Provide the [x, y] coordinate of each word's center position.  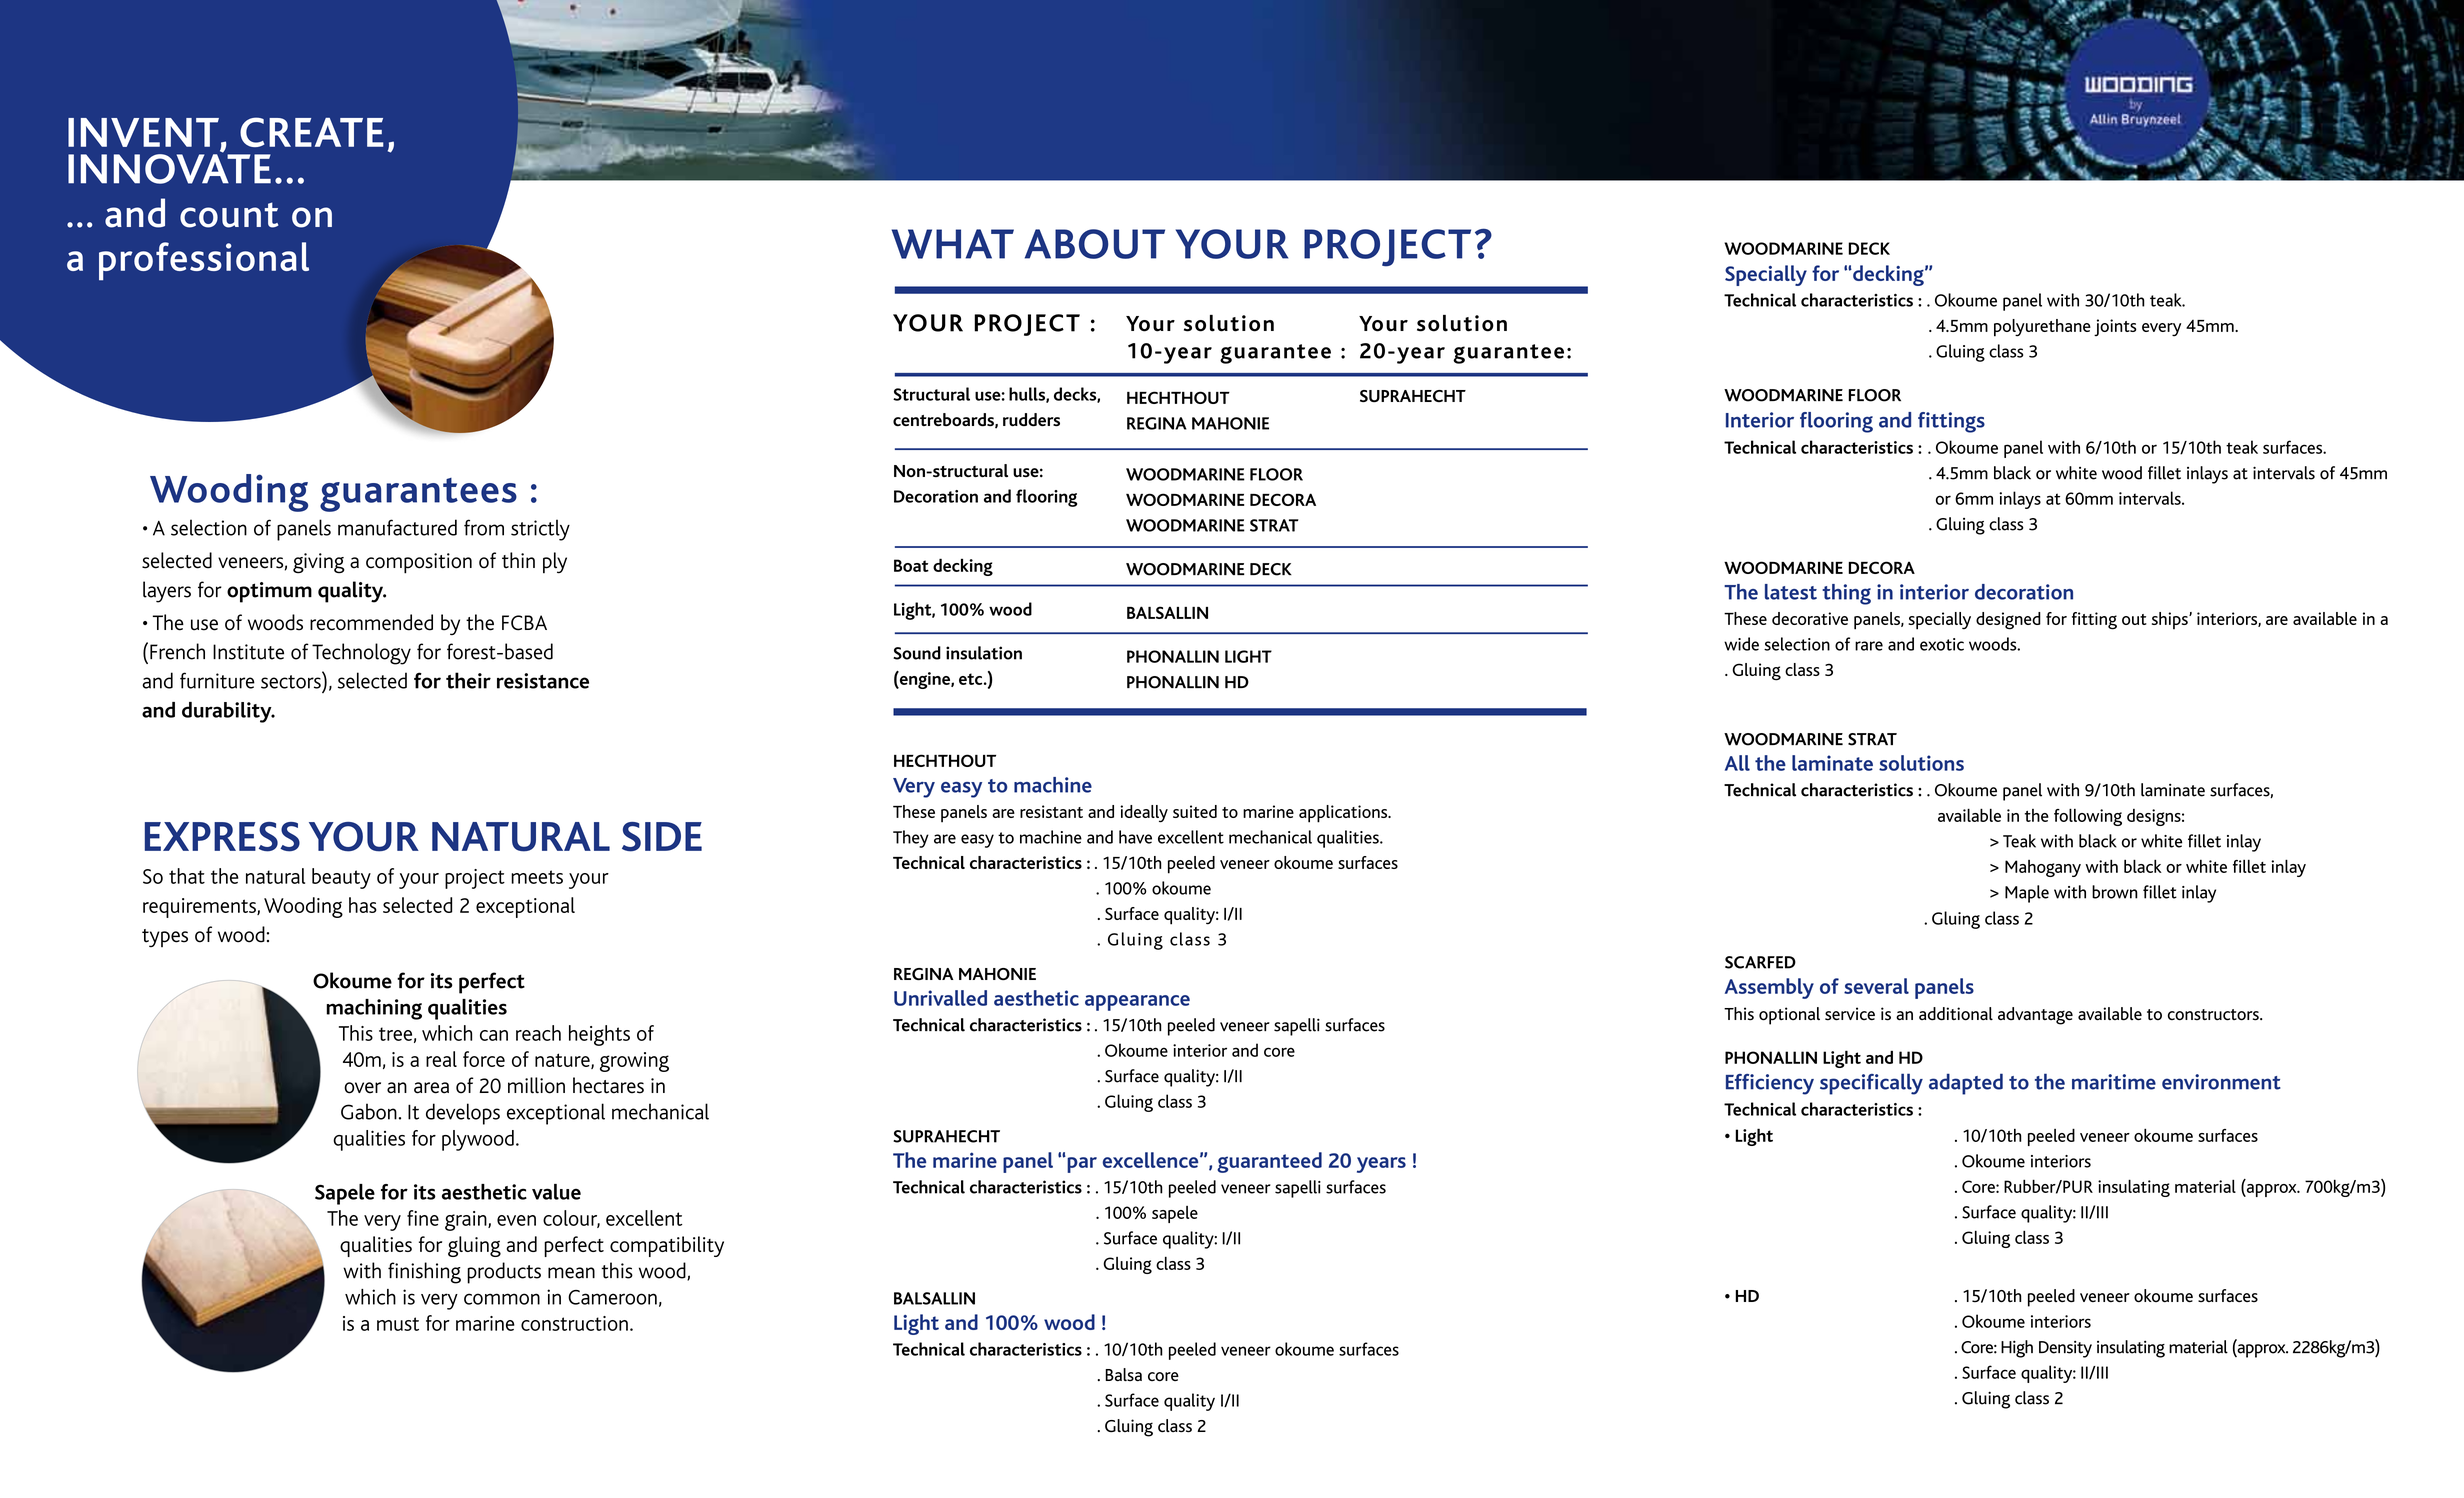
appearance [1137, 1003]
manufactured [397, 527]
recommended [371, 622]
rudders [1031, 420]
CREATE [312, 132]
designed [2008, 621]
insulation [984, 653]
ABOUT [1095, 244]
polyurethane [2042, 328]
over [362, 1088]
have [1135, 837]
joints [2115, 327]
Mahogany [2043, 868]
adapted [1966, 1084]
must [398, 1324]
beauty [341, 878]
